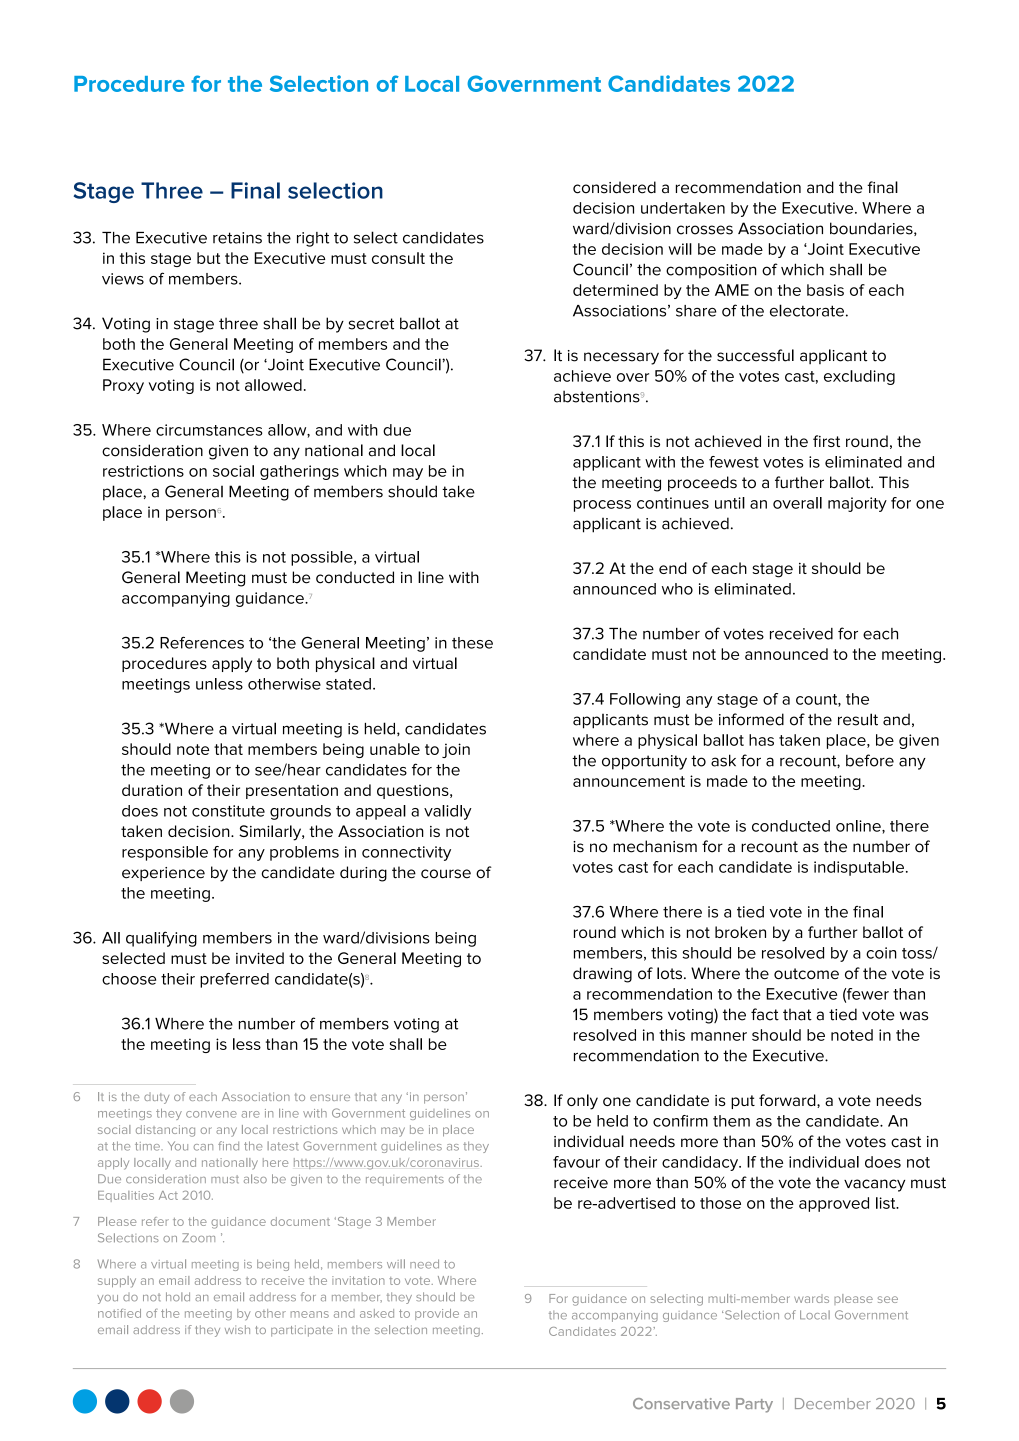 Image resolution: width=1019 pixels, height=1441 pixels. What do you see at coordinates (228, 1146) in the screenshot?
I see `find` at bounding box center [228, 1146].
